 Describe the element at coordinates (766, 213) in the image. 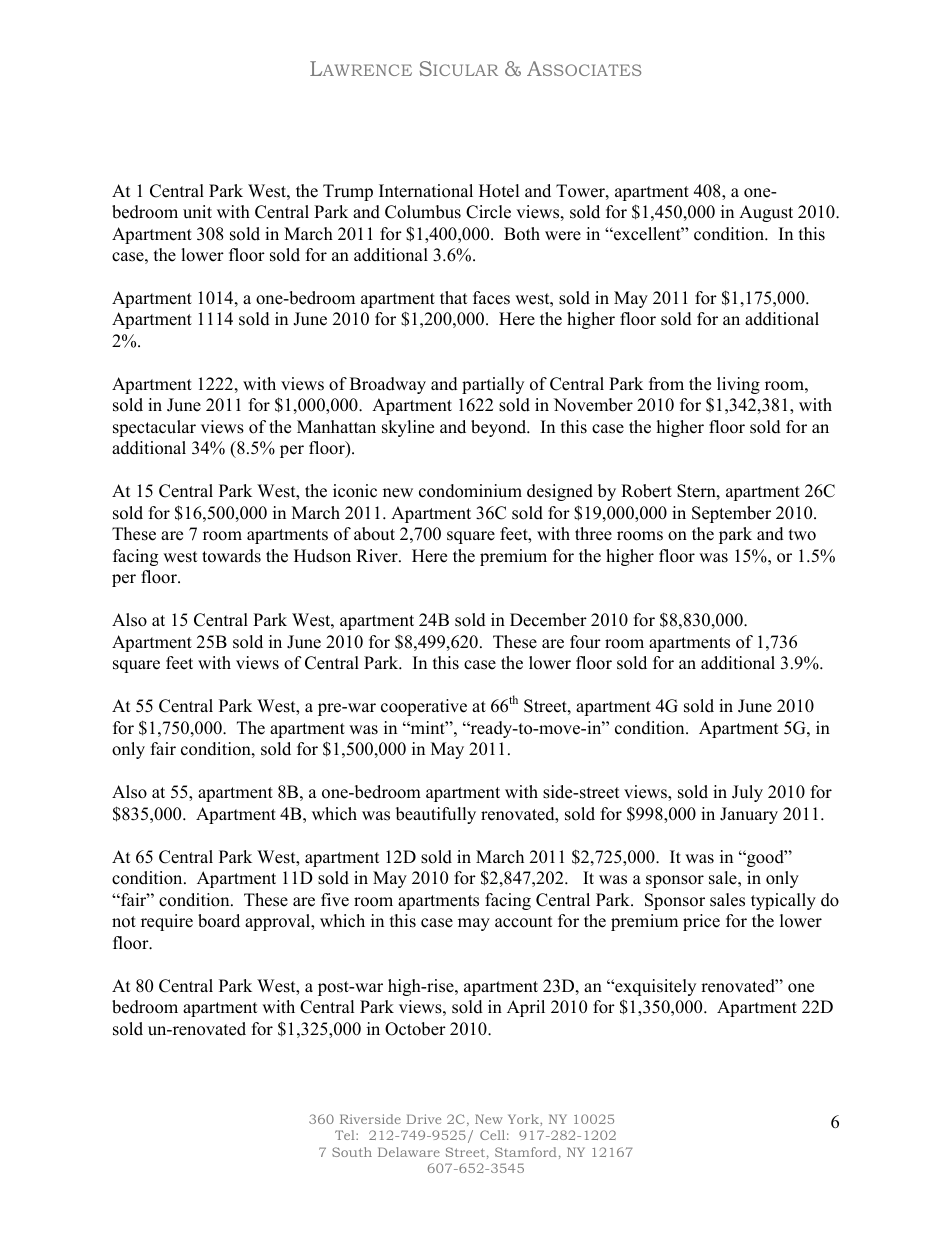

I see `August` at that location.
